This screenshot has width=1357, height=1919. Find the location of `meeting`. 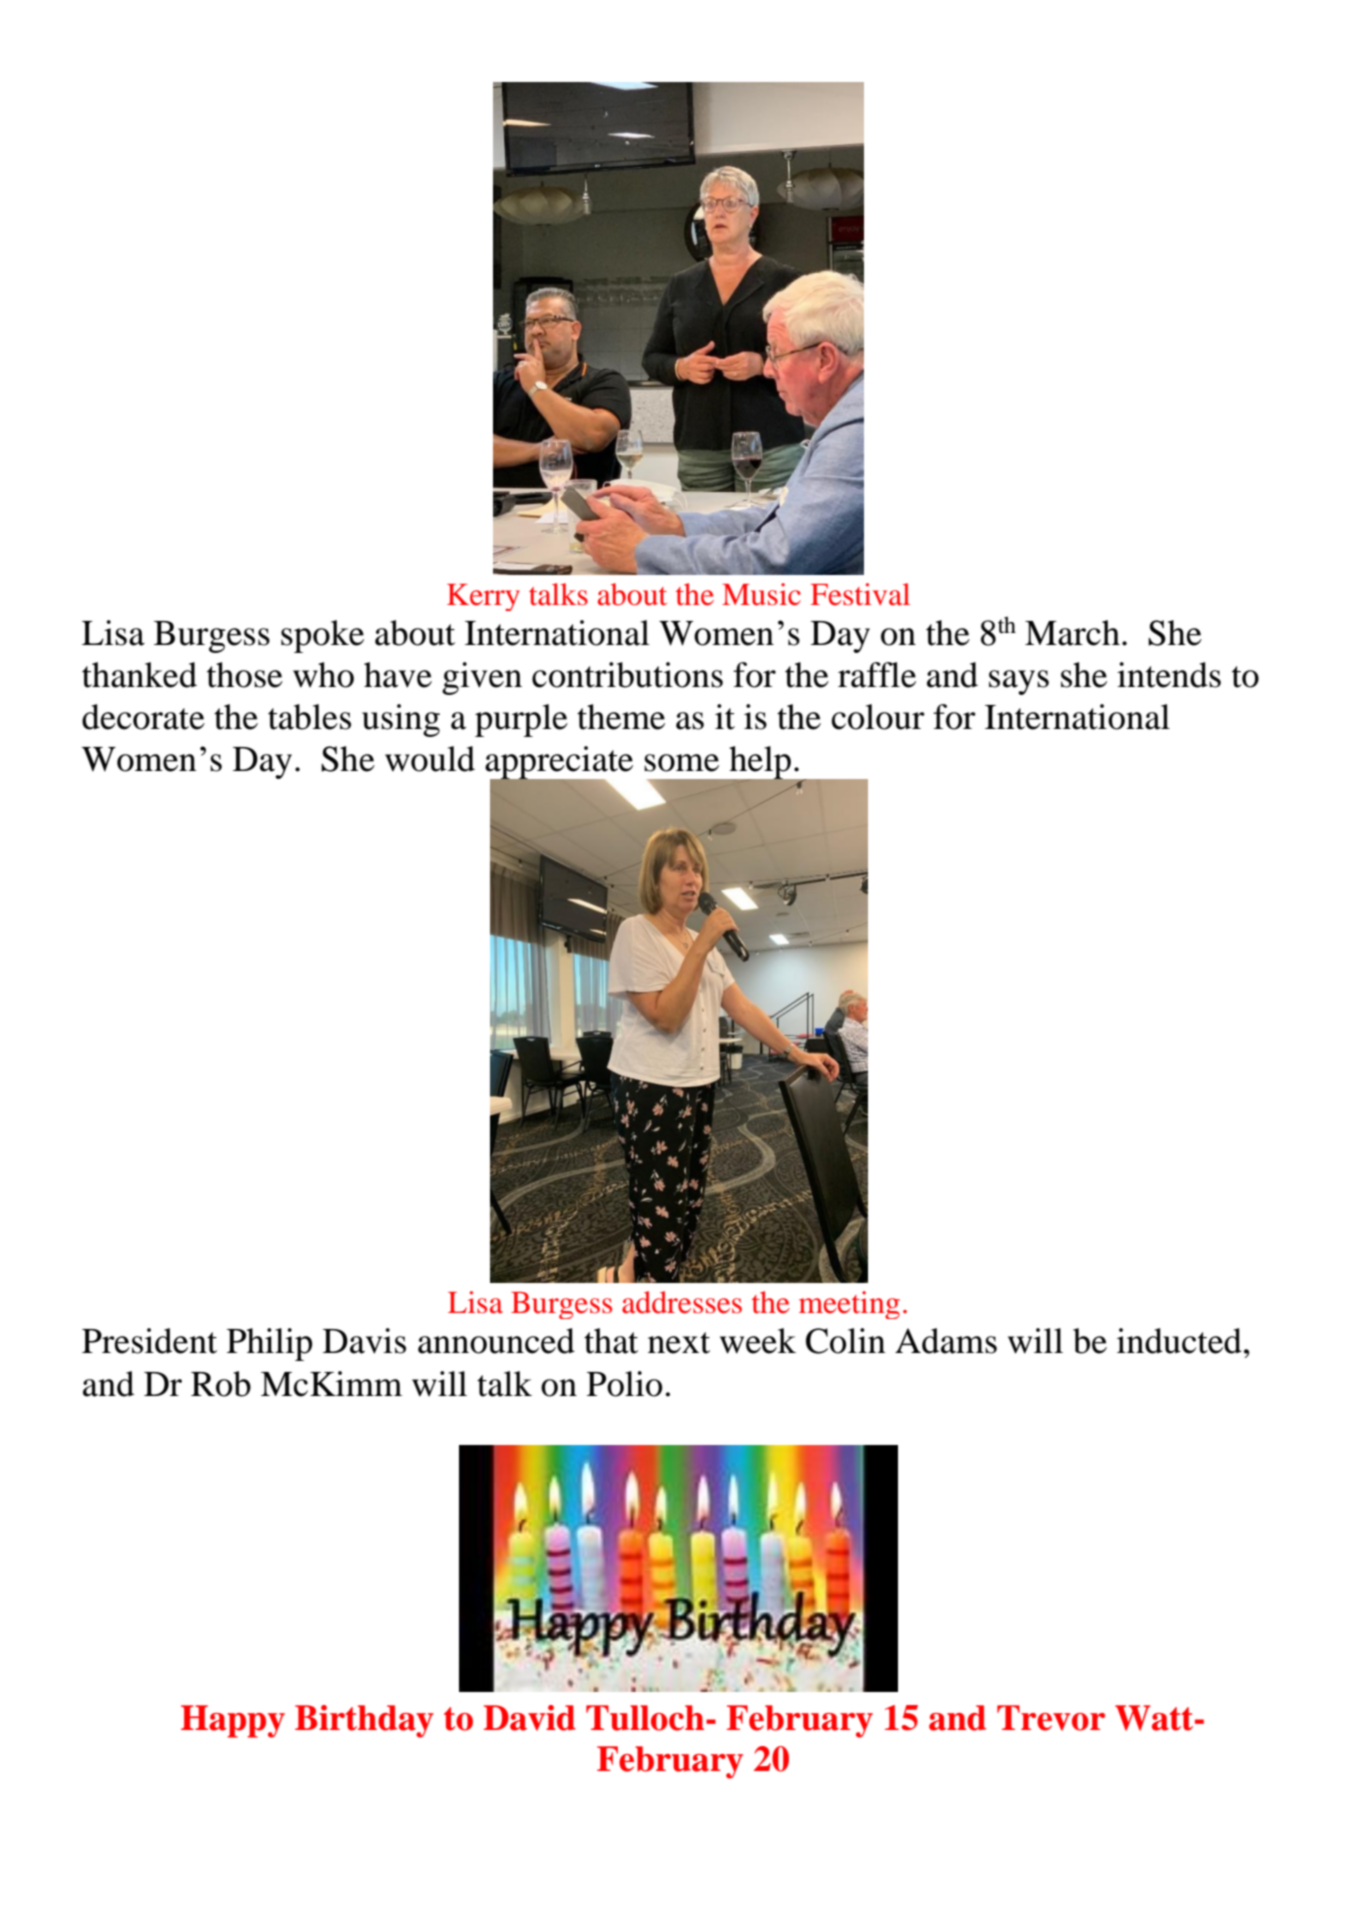

meeting is located at coordinates (849, 1305).
